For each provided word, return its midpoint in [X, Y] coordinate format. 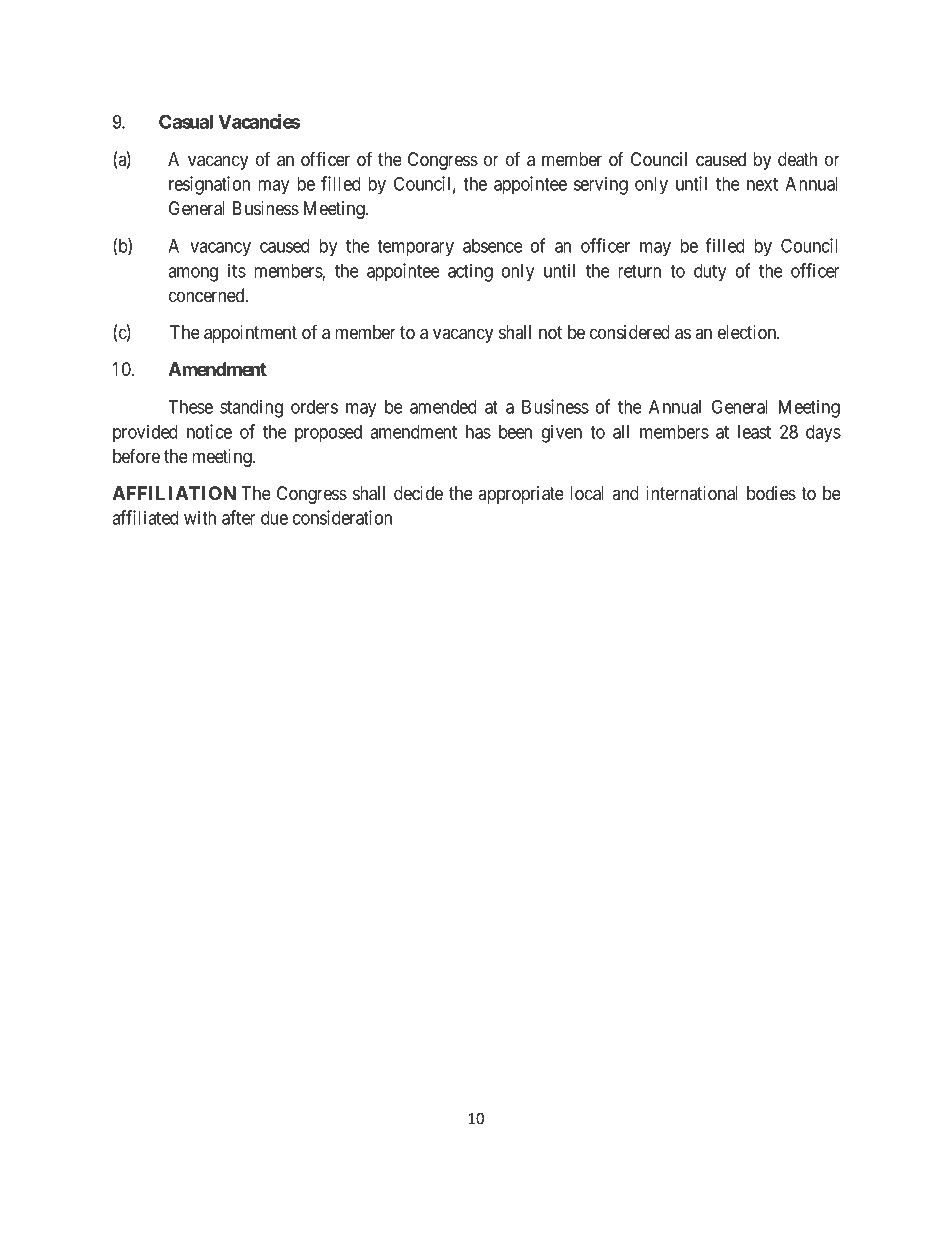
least [754, 432]
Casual [186, 121]
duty [710, 273]
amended [443, 407]
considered [630, 332]
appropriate [521, 495]
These [190, 407]
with [200, 517]
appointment [250, 334]
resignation [209, 185]
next [762, 184]
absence [493, 246]
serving [601, 185]
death [797, 159]
